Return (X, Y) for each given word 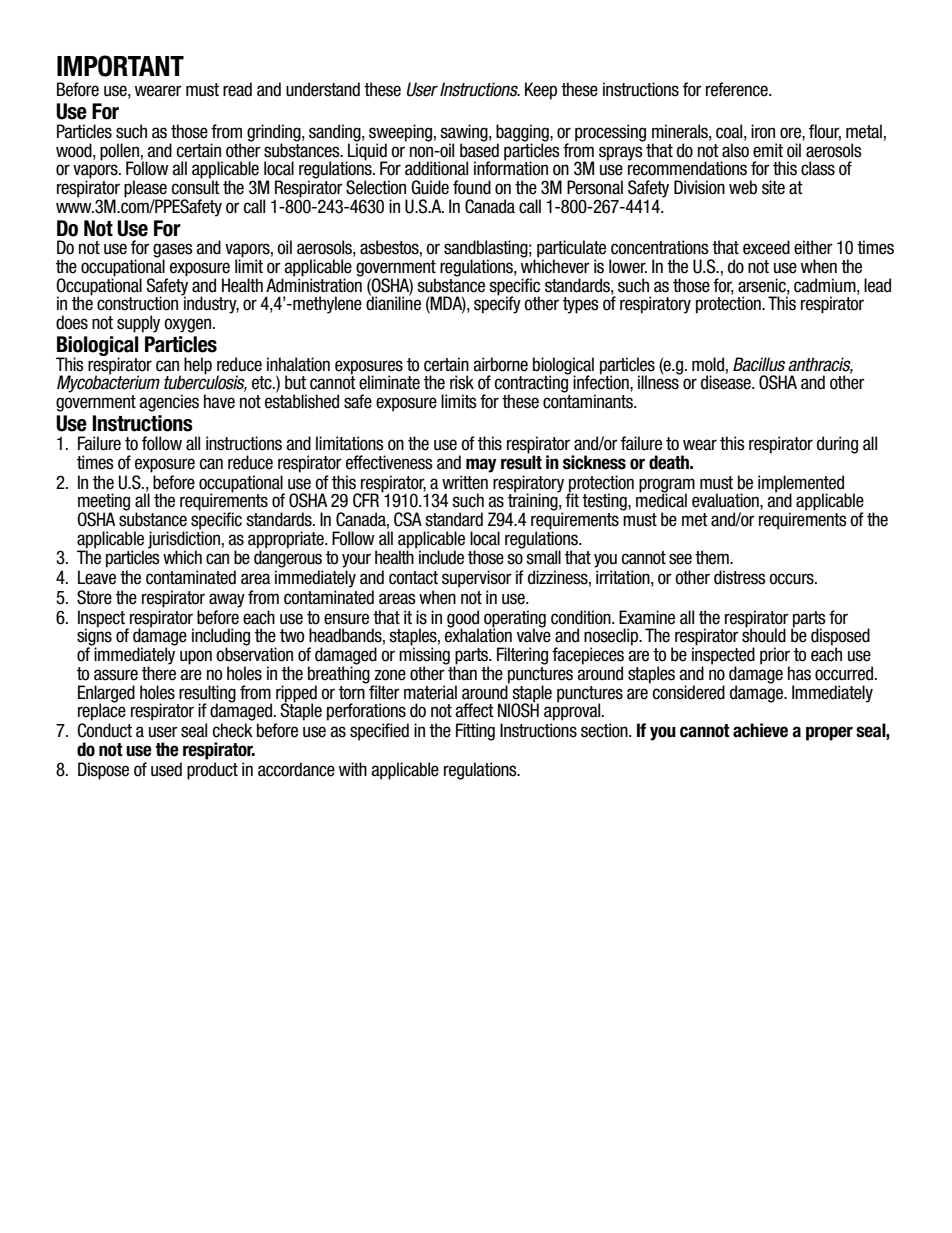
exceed (766, 247)
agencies (169, 403)
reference (738, 89)
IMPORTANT (120, 66)
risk (462, 382)
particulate (571, 250)
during (837, 445)
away (227, 600)
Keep (541, 91)
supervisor (477, 579)
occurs (792, 579)
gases (173, 251)
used (166, 769)
